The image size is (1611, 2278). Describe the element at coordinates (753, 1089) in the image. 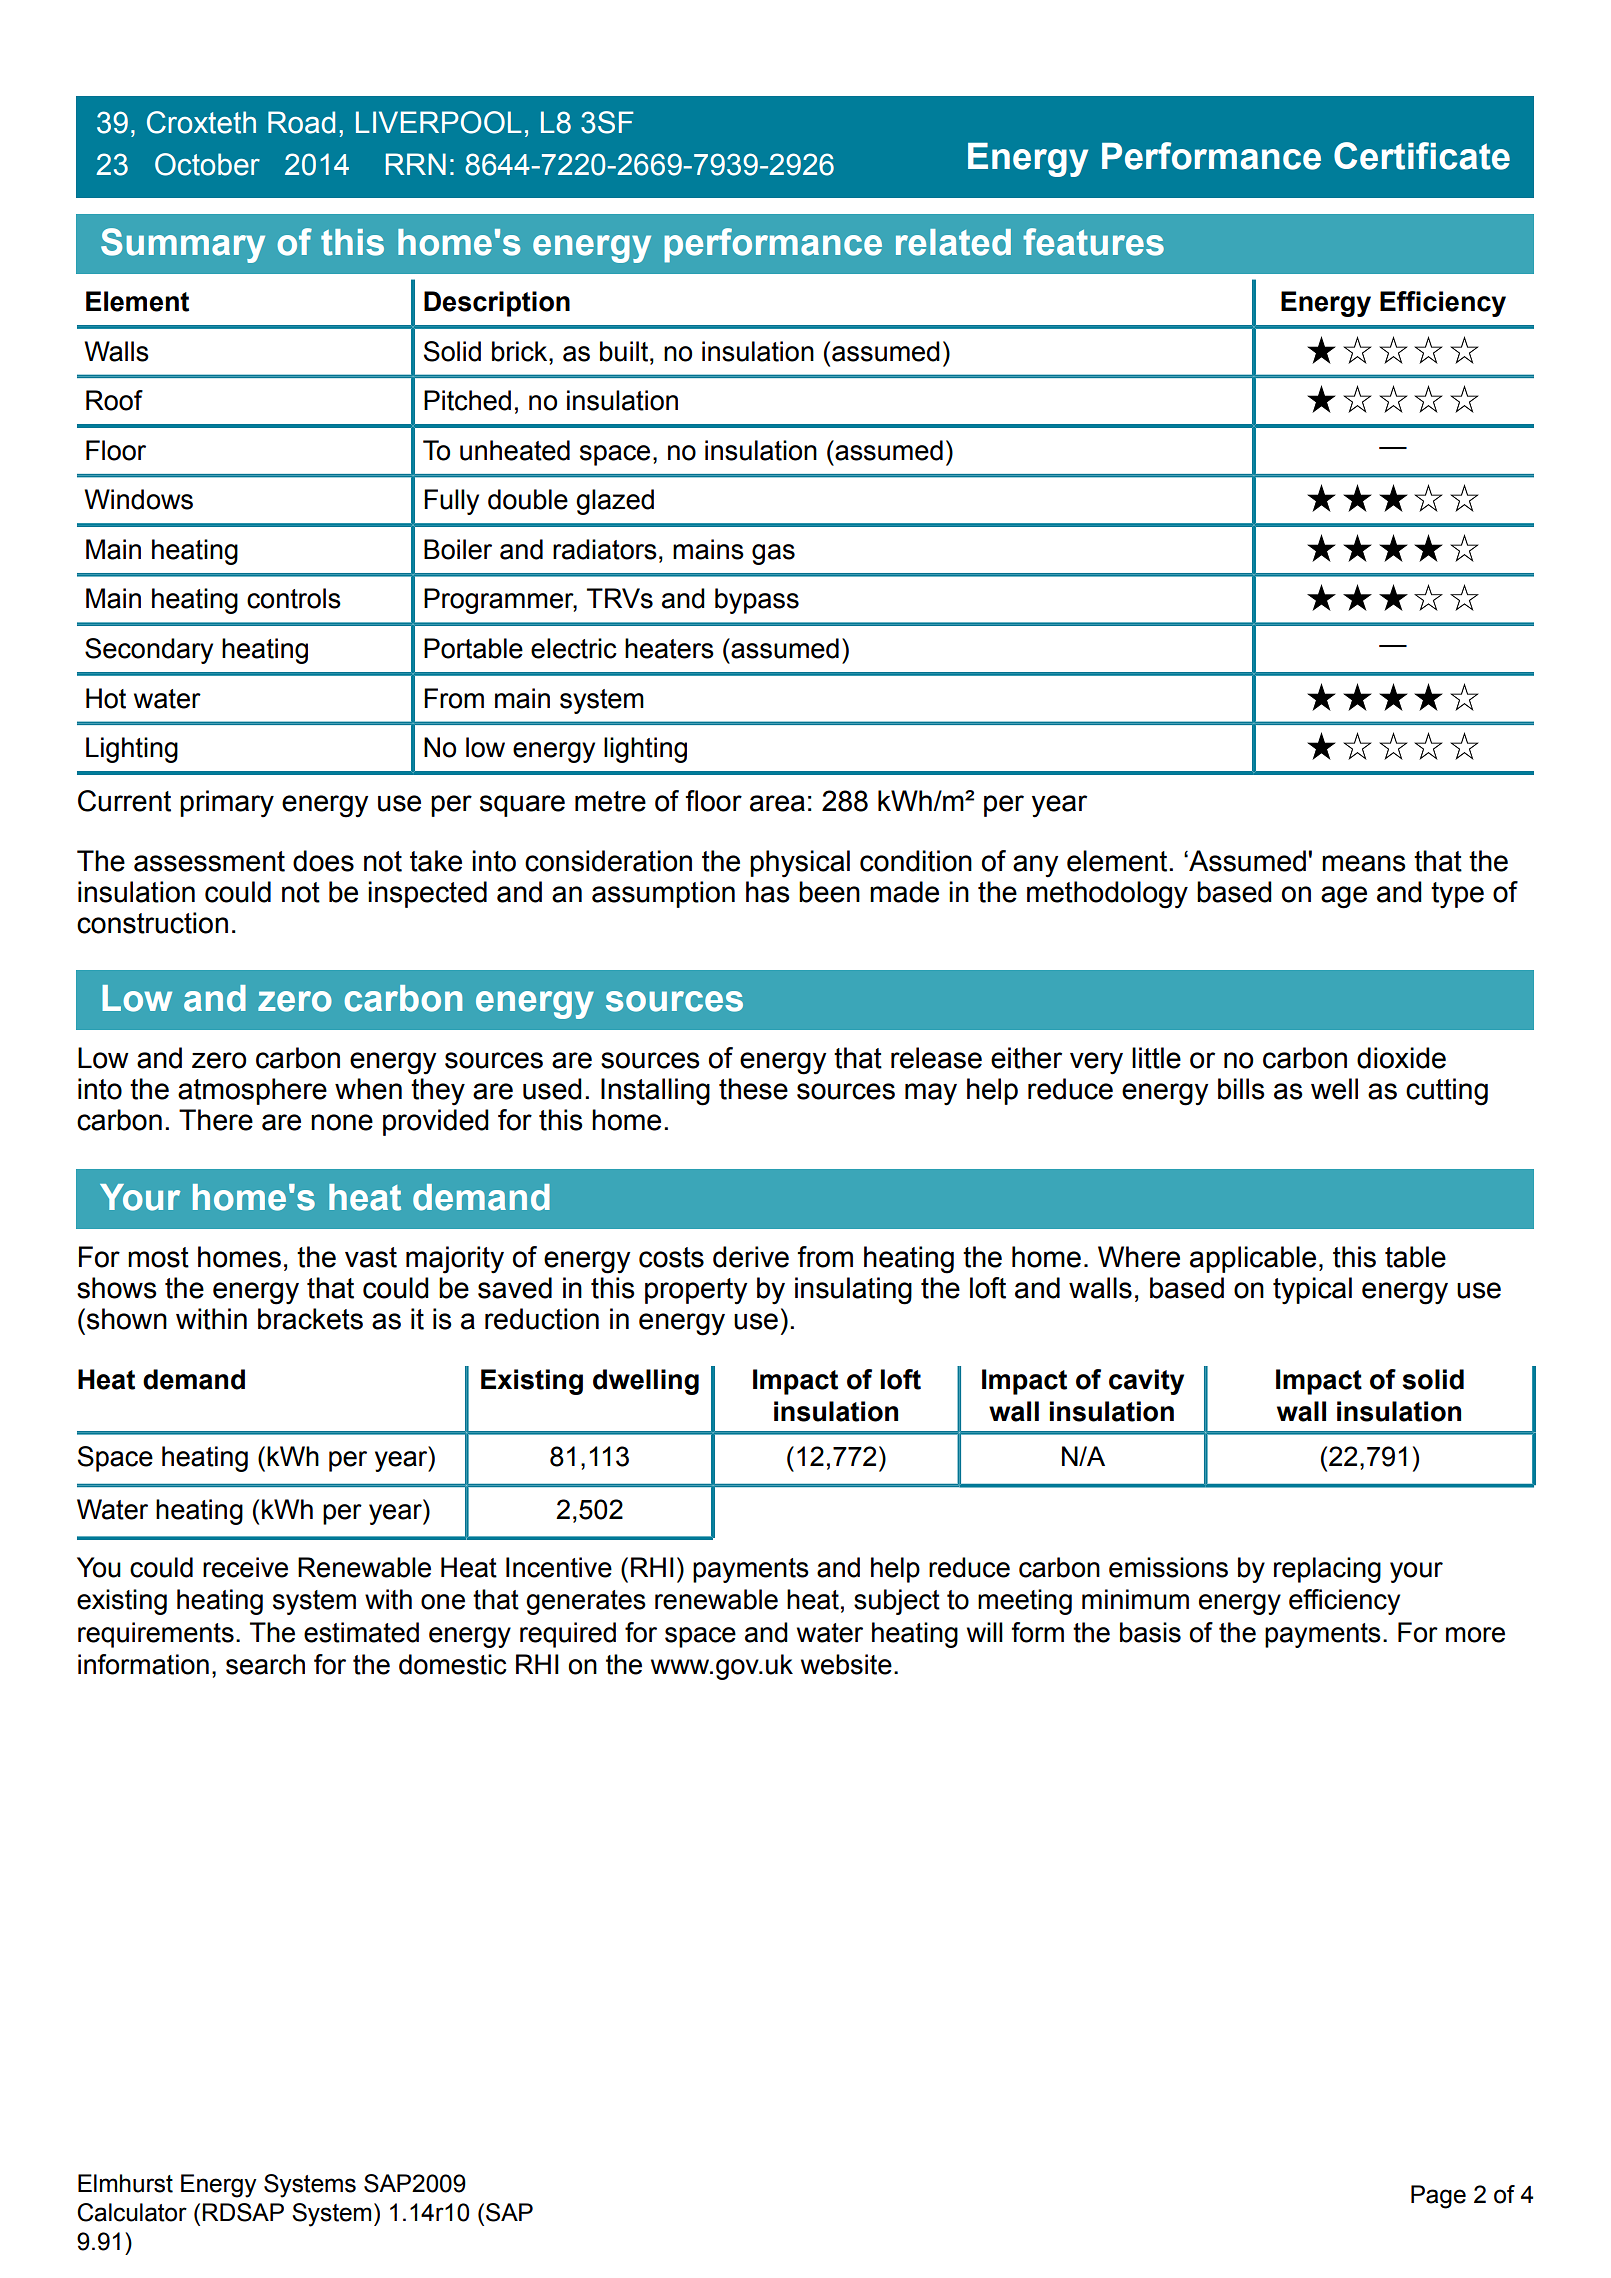

I see `these` at that location.
